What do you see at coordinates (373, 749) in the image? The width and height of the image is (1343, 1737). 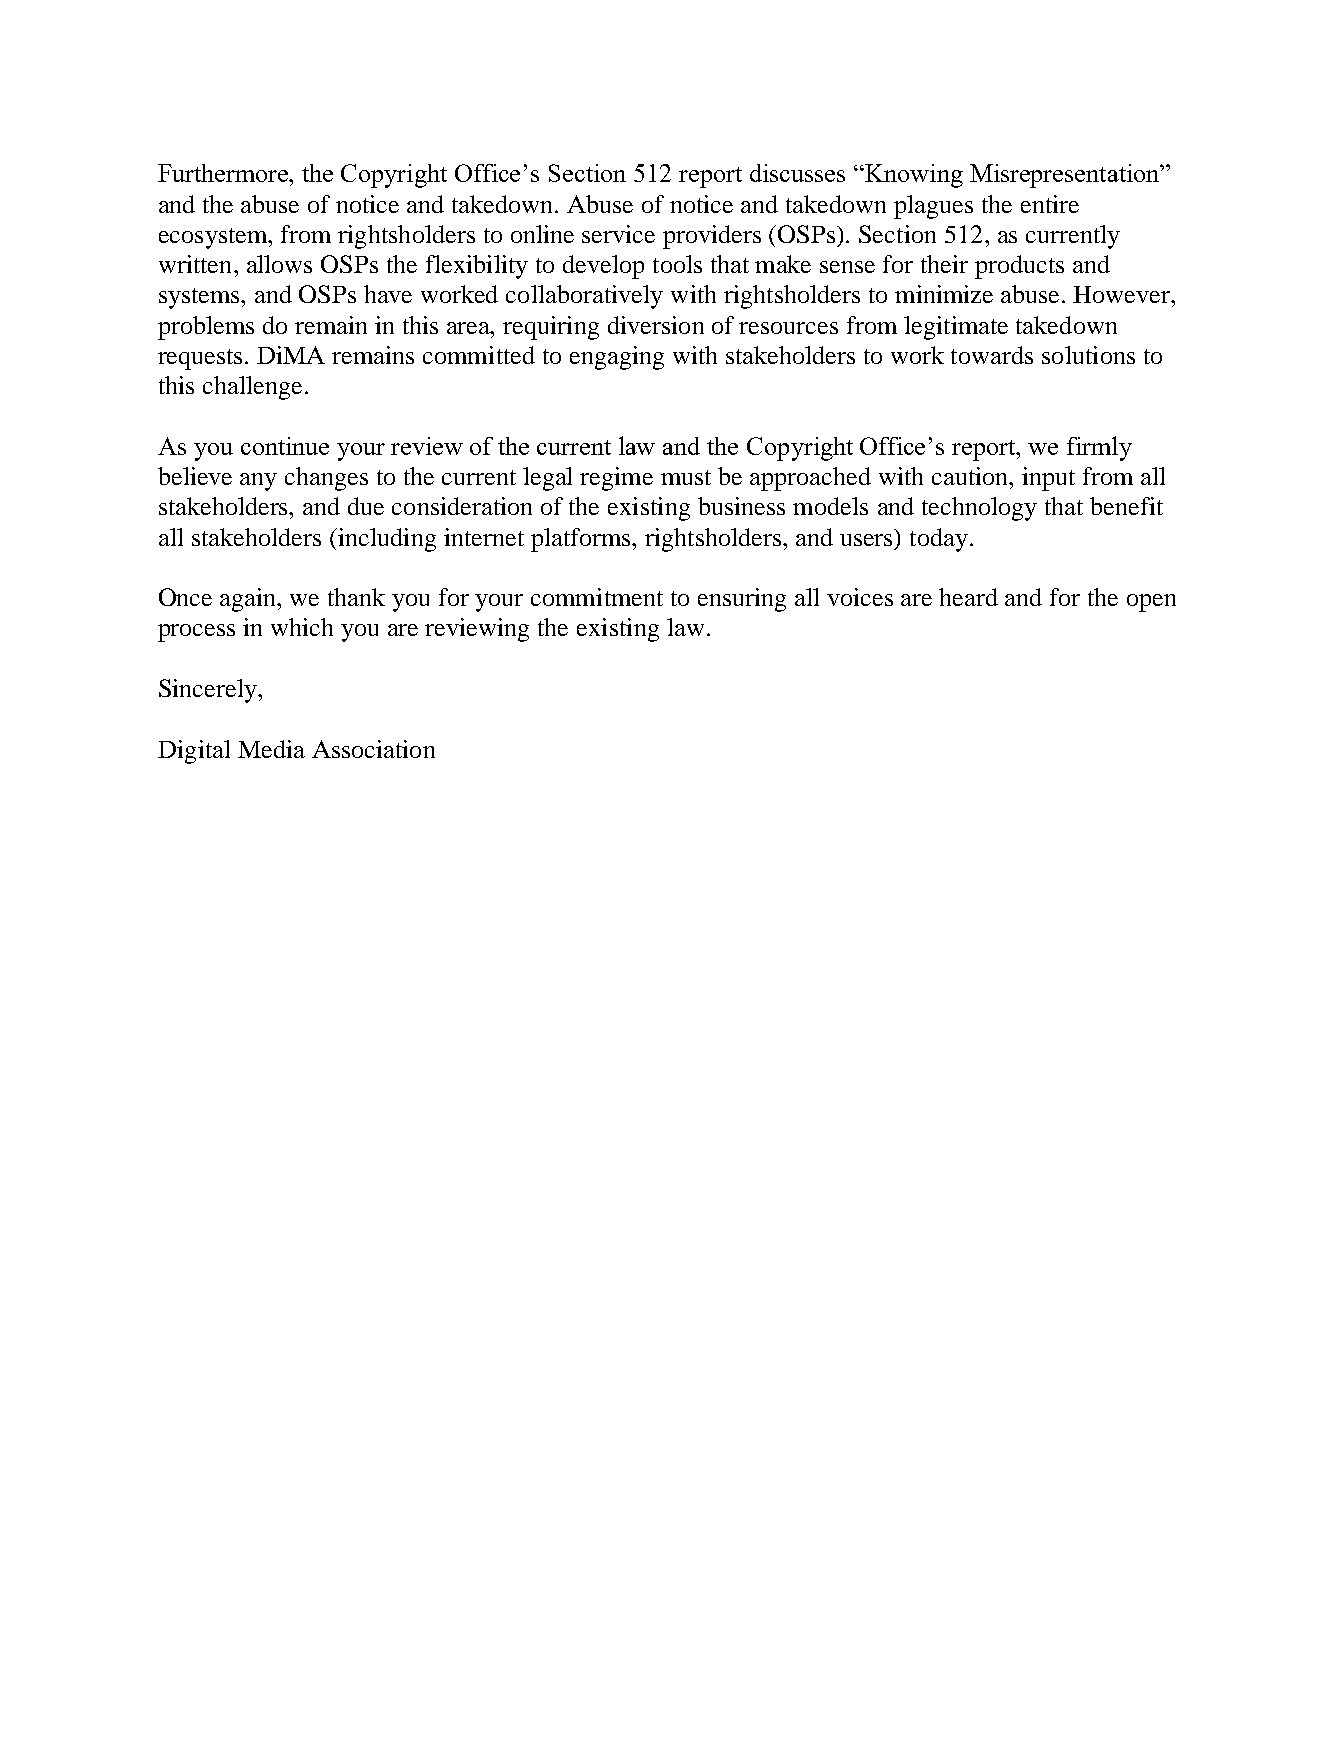 I see `Association` at bounding box center [373, 749].
